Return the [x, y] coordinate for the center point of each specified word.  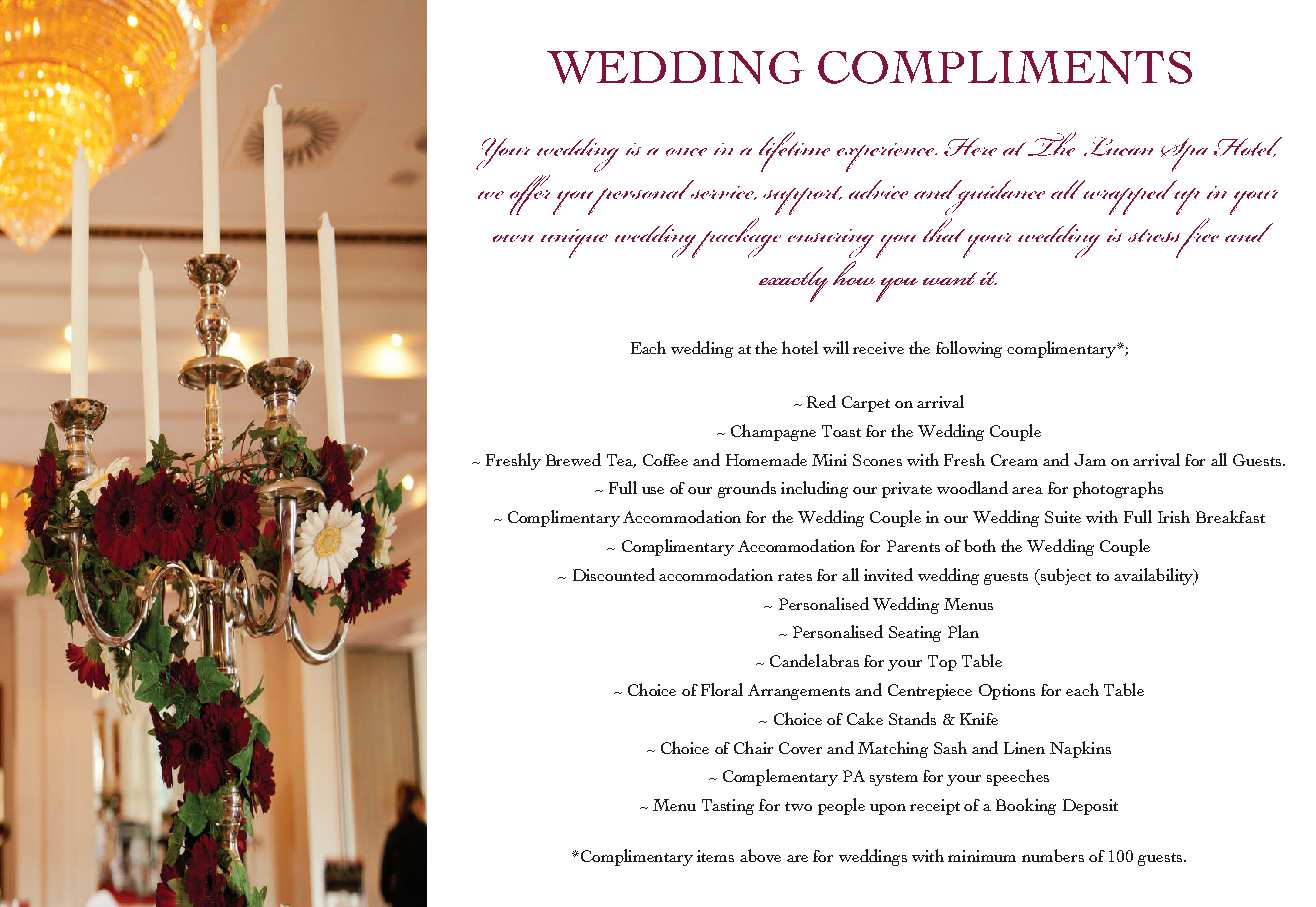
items [715, 856]
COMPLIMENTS [1005, 67]
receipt [935, 807]
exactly [793, 284]
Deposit [1090, 807]
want [950, 278]
